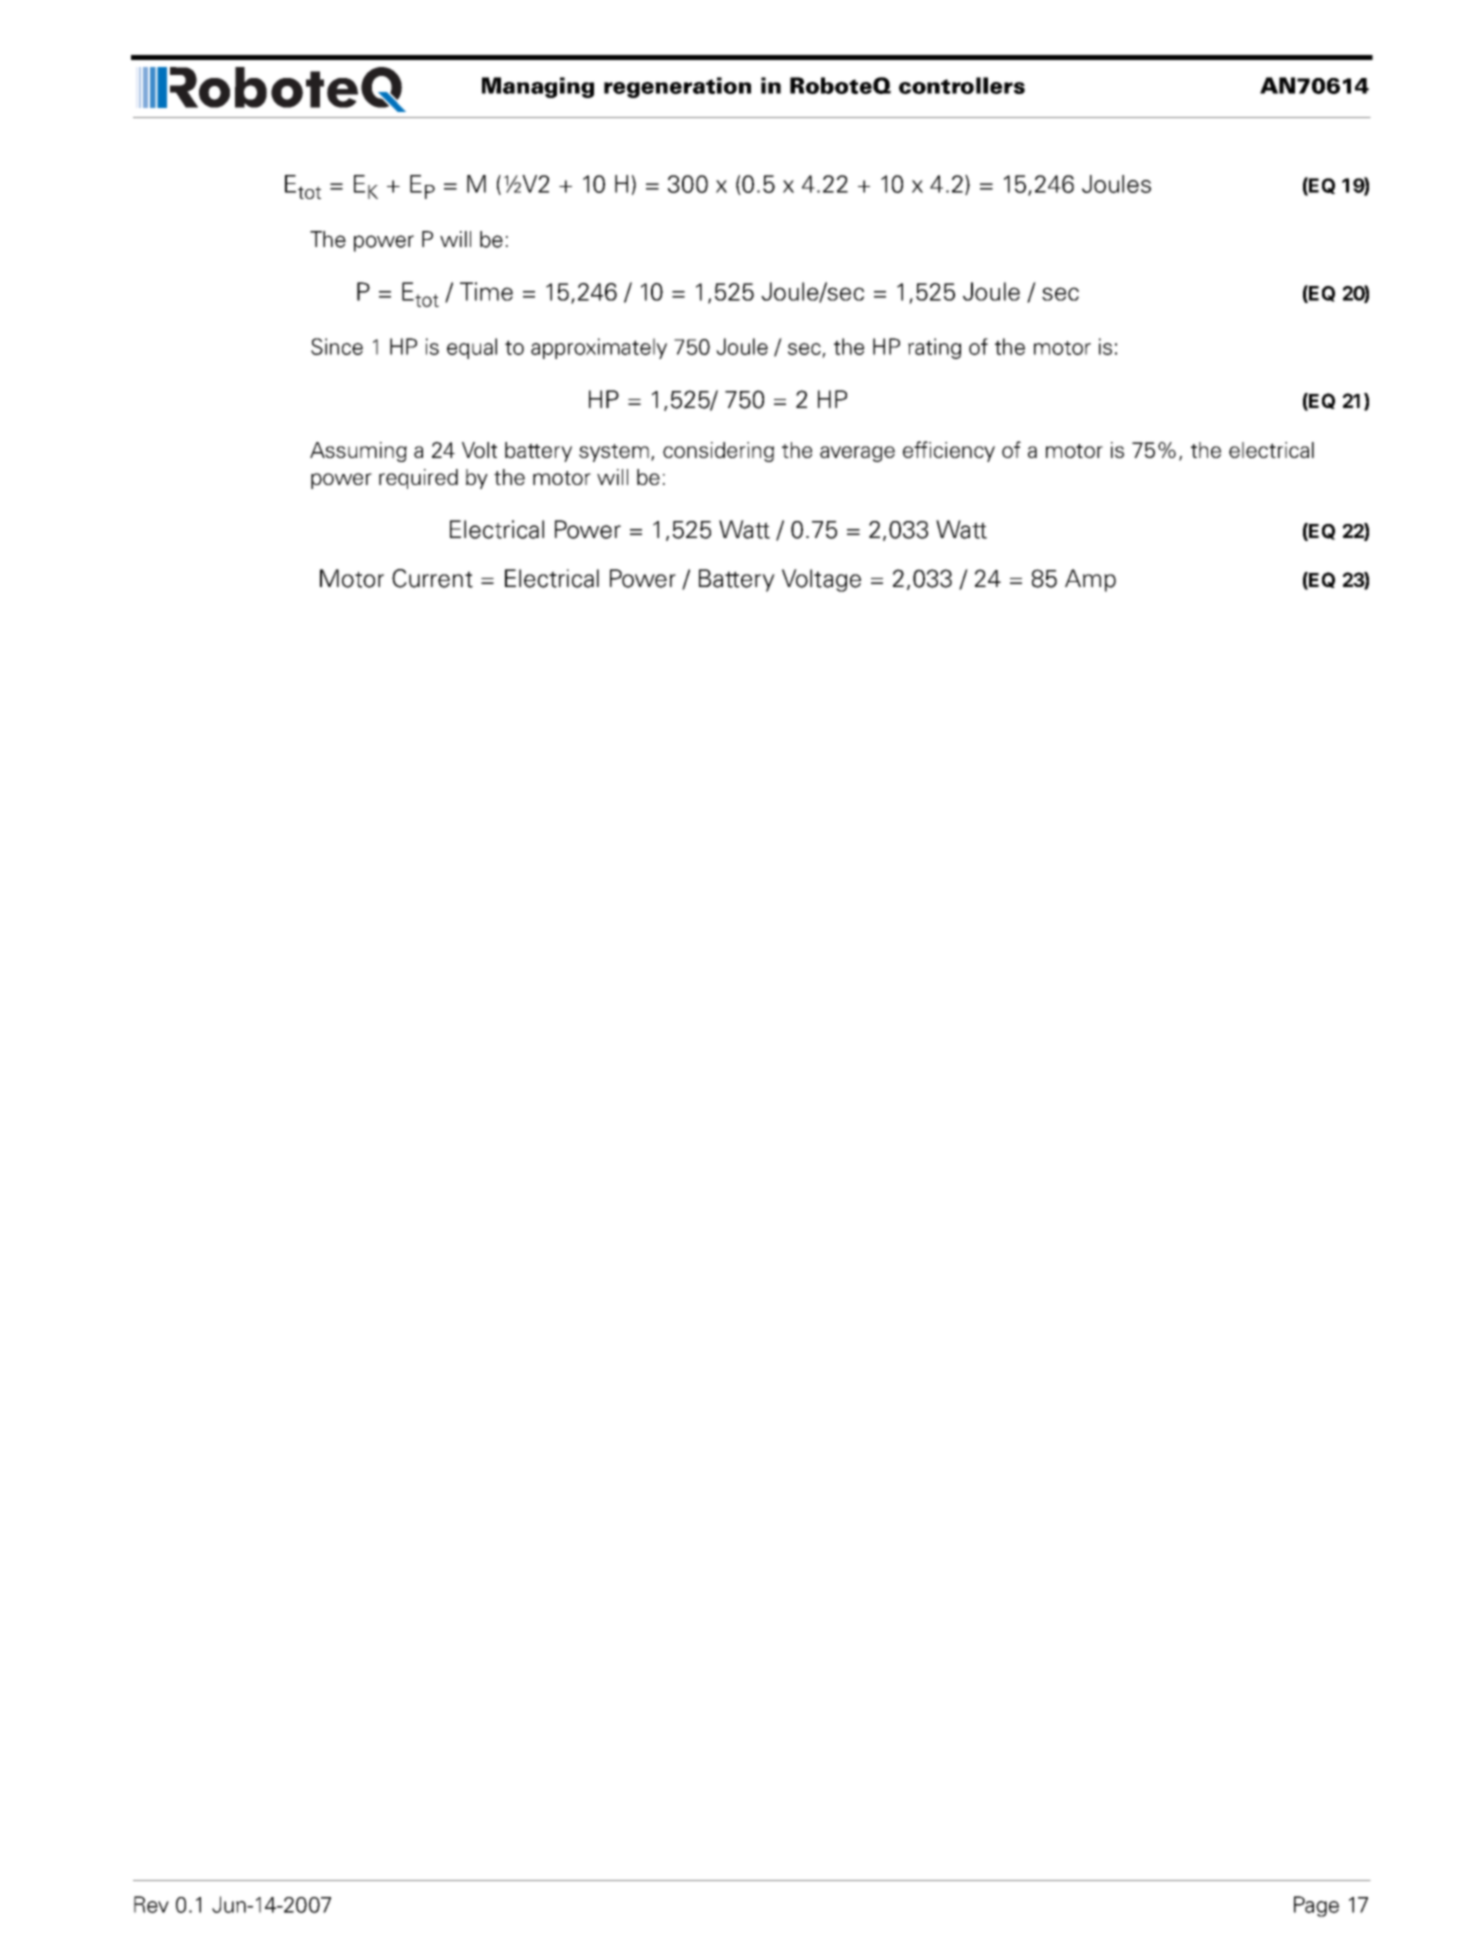  I want to click on Managing, so click(538, 87).
